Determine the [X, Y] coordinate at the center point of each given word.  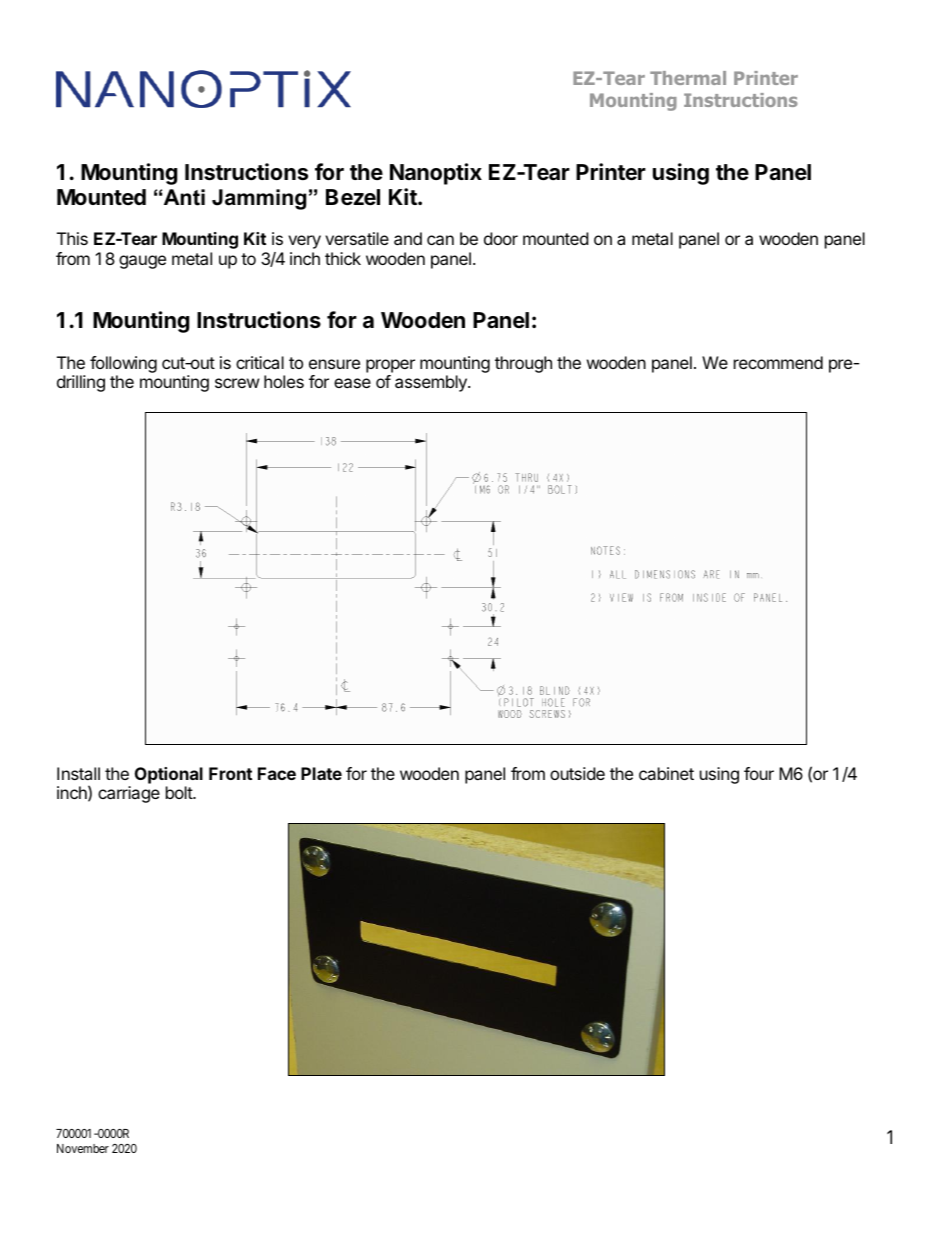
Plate [321, 773]
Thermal [688, 78]
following [123, 366]
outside [577, 773]
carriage [129, 794]
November [83, 1148]
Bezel [353, 197]
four [759, 773]
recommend [778, 362]
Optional [169, 775]
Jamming [259, 199]
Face [277, 773]
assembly [432, 383]
